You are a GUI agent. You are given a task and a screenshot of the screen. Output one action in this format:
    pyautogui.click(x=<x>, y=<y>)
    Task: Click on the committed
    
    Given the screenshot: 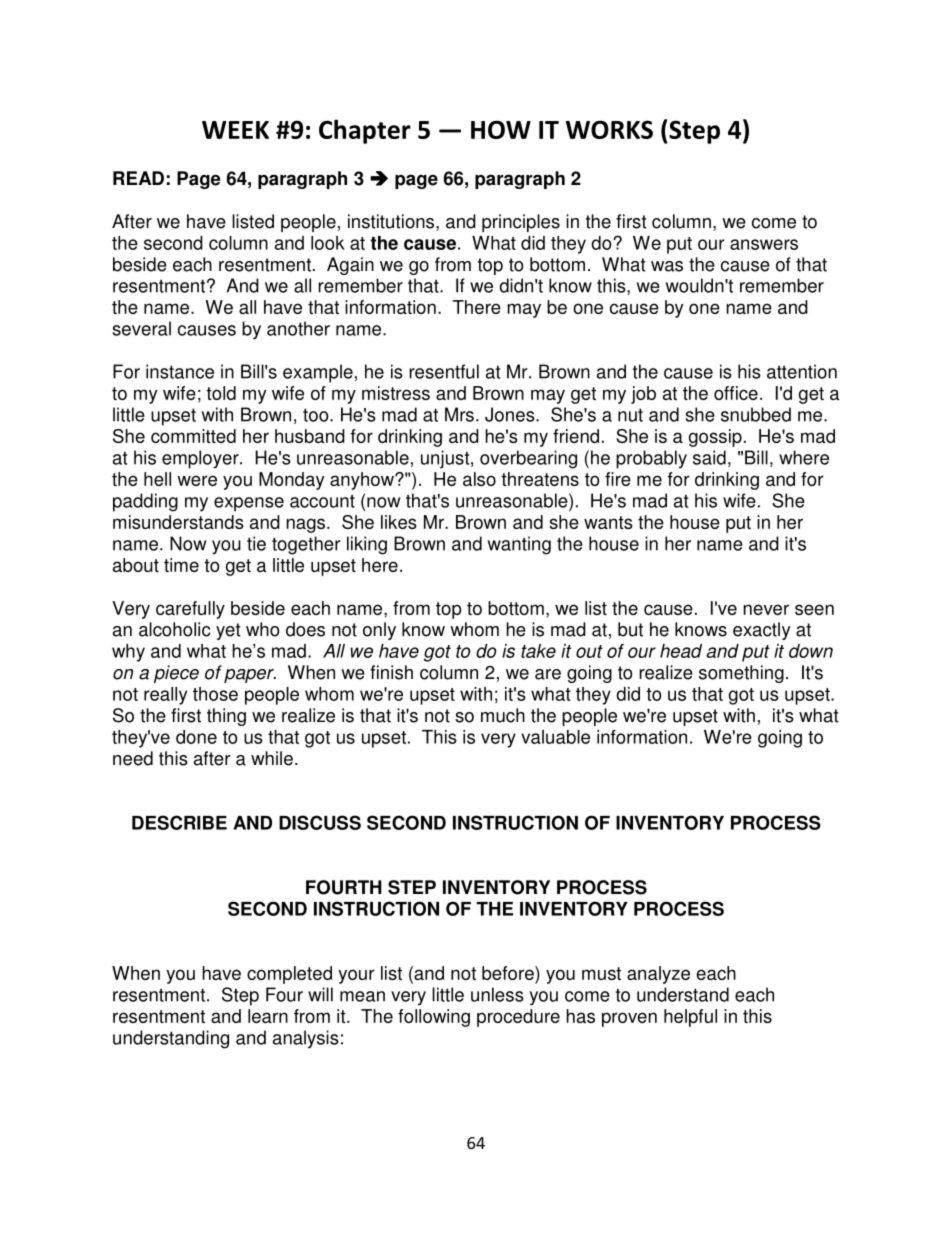 What is the action you would take?
    pyautogui.click(x=193, y=436)
